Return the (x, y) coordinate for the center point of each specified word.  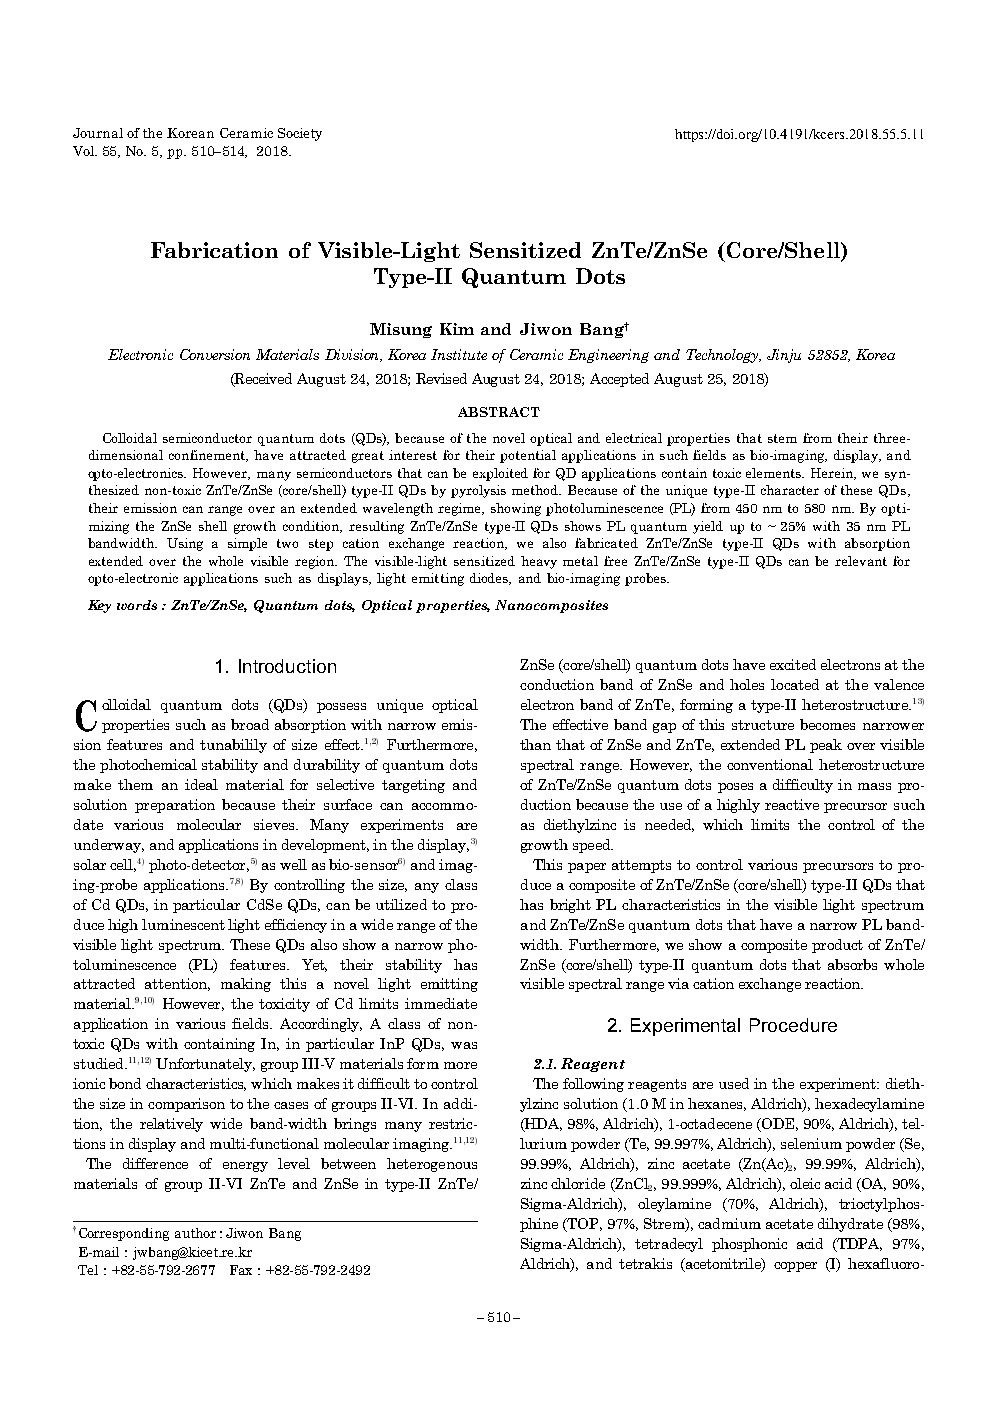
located (795, 684)
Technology (723, 356)
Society (300, 134)
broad (250, 724)
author (195, 1233)
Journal (98, 133)
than (535, 744)
